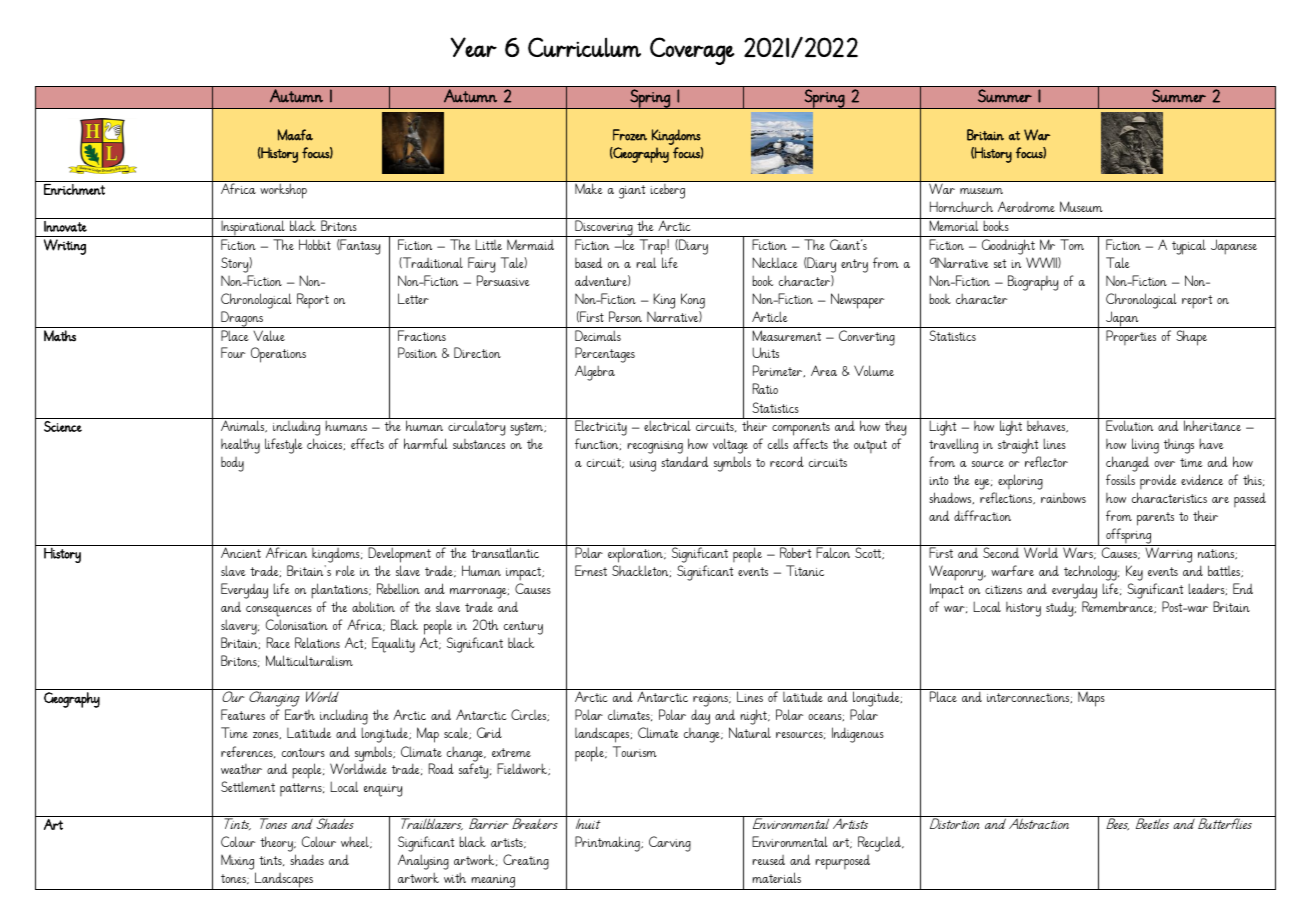  What do you see at coordinates (233, 352) in the document?
I see `Four` at bounding box center [233, 352].
